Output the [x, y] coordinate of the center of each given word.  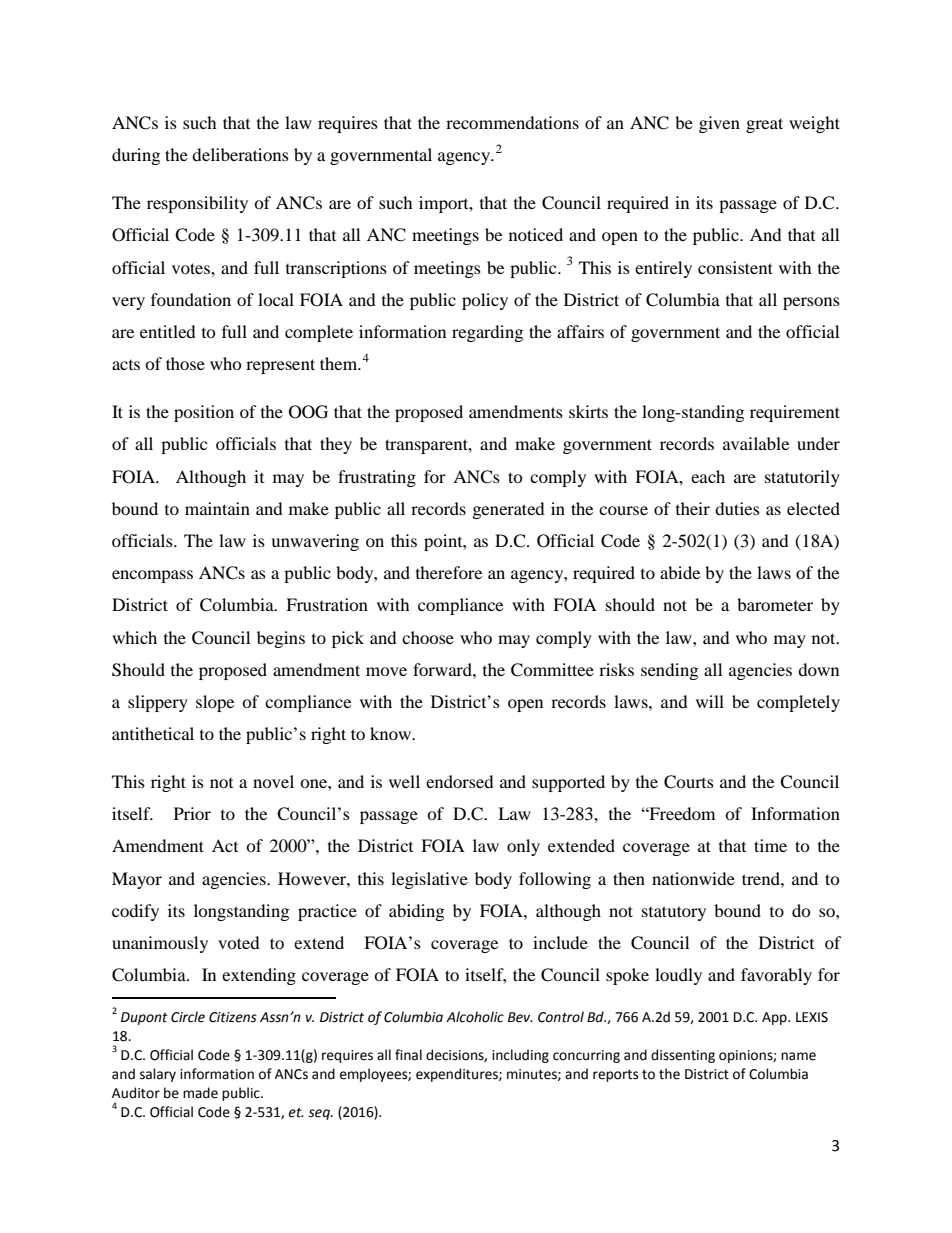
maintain [217, 508]
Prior [192, 813]
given [719, 124]
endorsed [460, 781]
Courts [689, 782]
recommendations [512, 122]
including [520, 1056]
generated [509, 510]
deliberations [240, 154]
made [200, 1093]
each [708, 476]
